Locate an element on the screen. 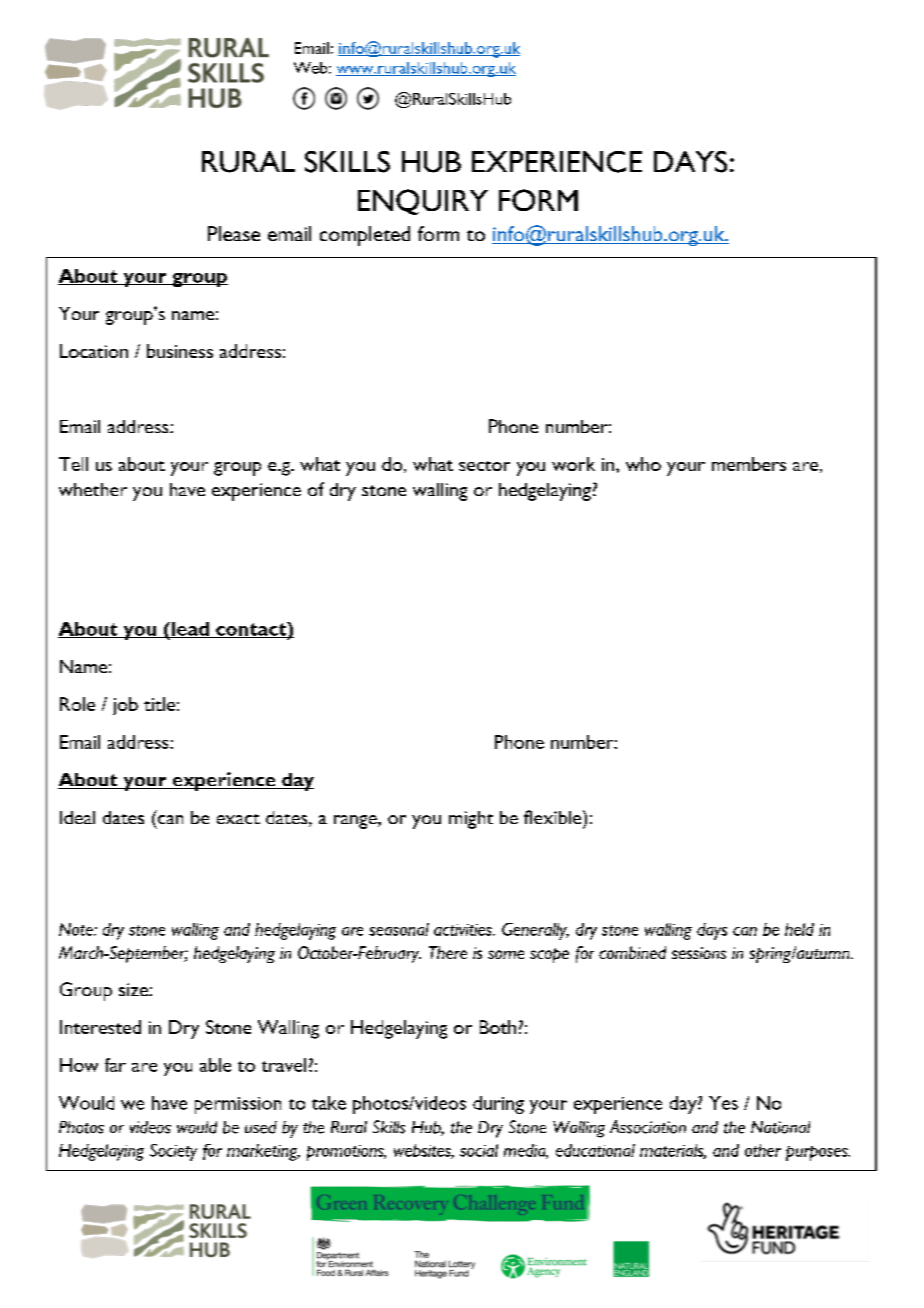  Society is located at coordinates (173, 1152).
